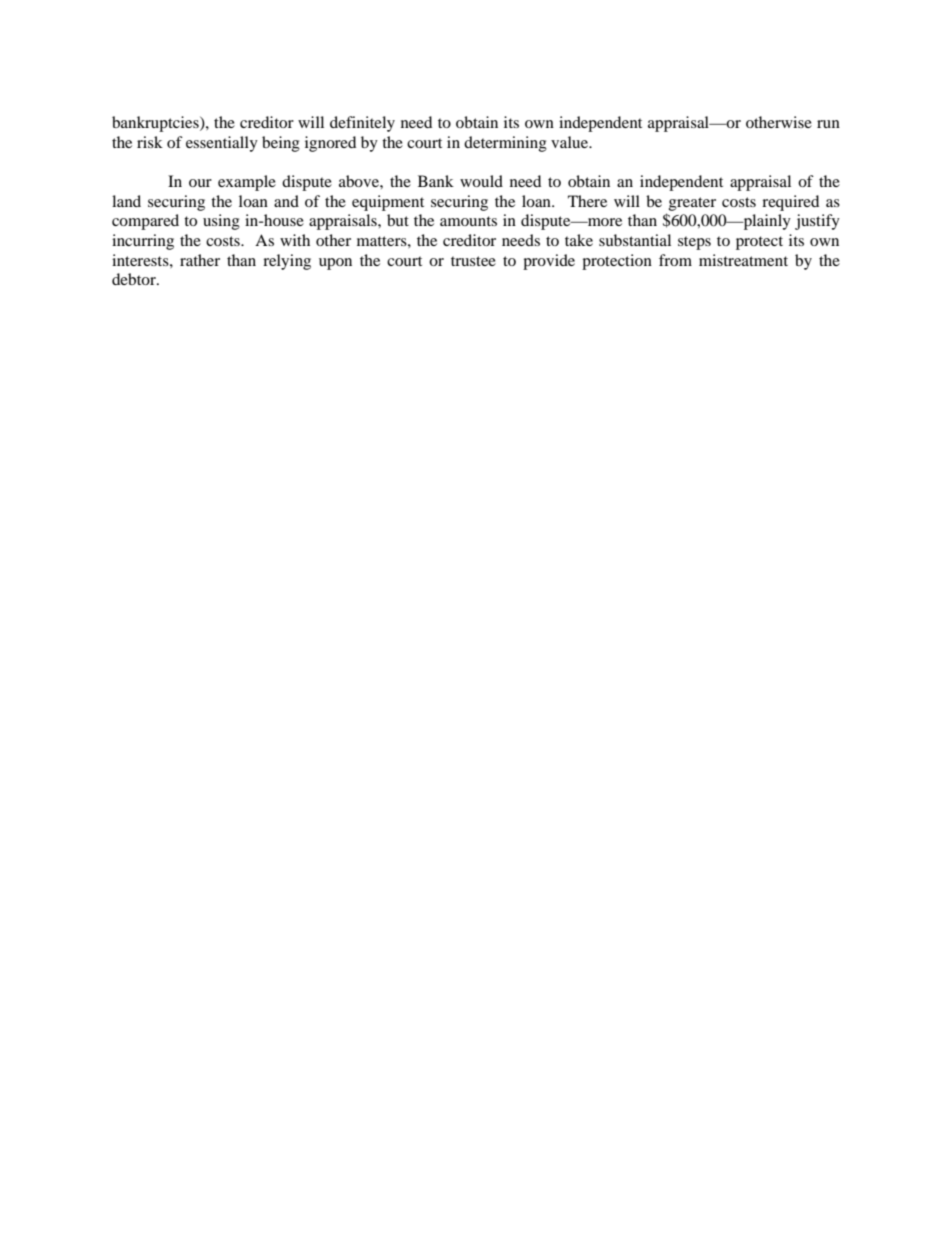 Image resolution: width=952 pixels, height=1233 pixels. Describe the element at coordinates (247, 183) in the image. I see `example` at that location.
